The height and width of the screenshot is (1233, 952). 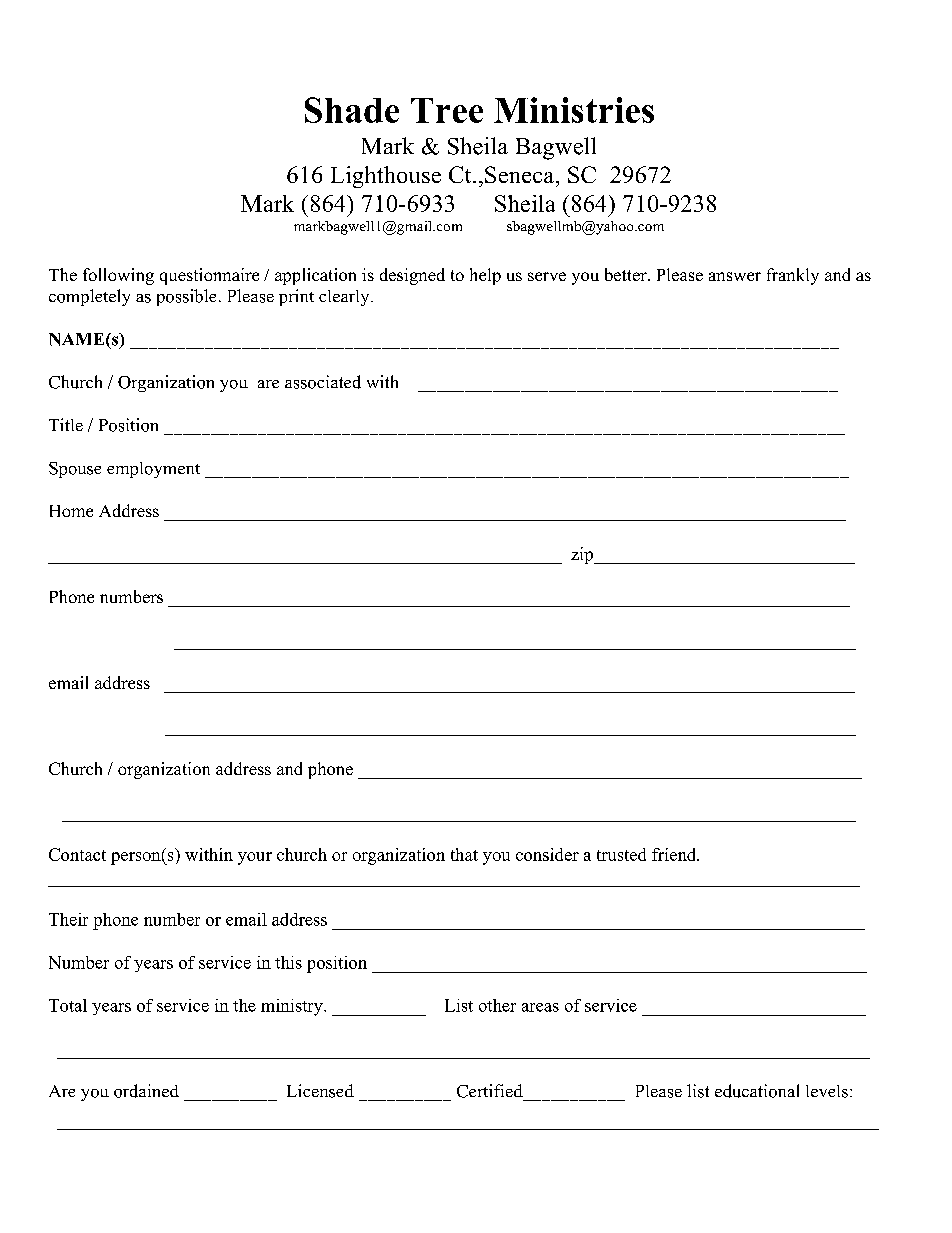 What do you see at coordinates (323, 382) in the screenshot?
I see `associated` at bounding box center [323, 382].
